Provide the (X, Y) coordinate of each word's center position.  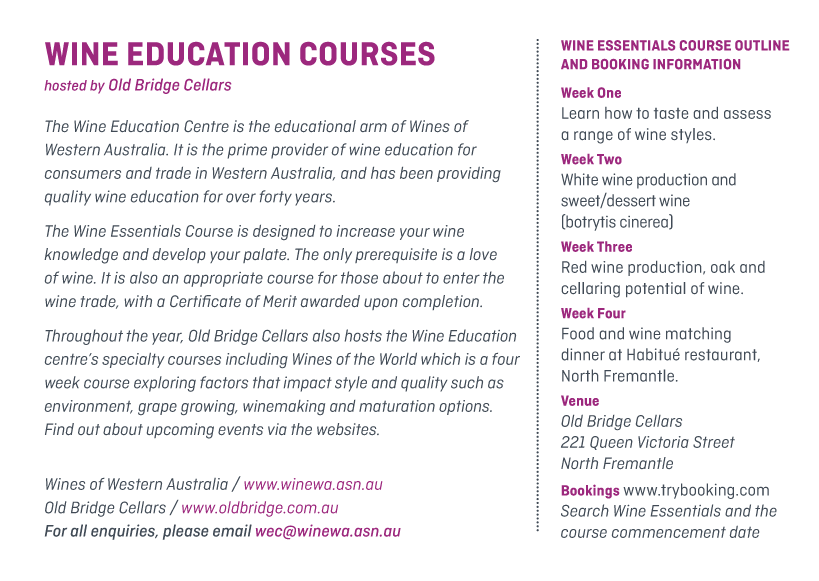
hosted (66, 85)
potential (655, 289)
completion (442, 302)
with (138, 301)
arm (373, 127)
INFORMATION (696, 64)
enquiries (124, 532)
